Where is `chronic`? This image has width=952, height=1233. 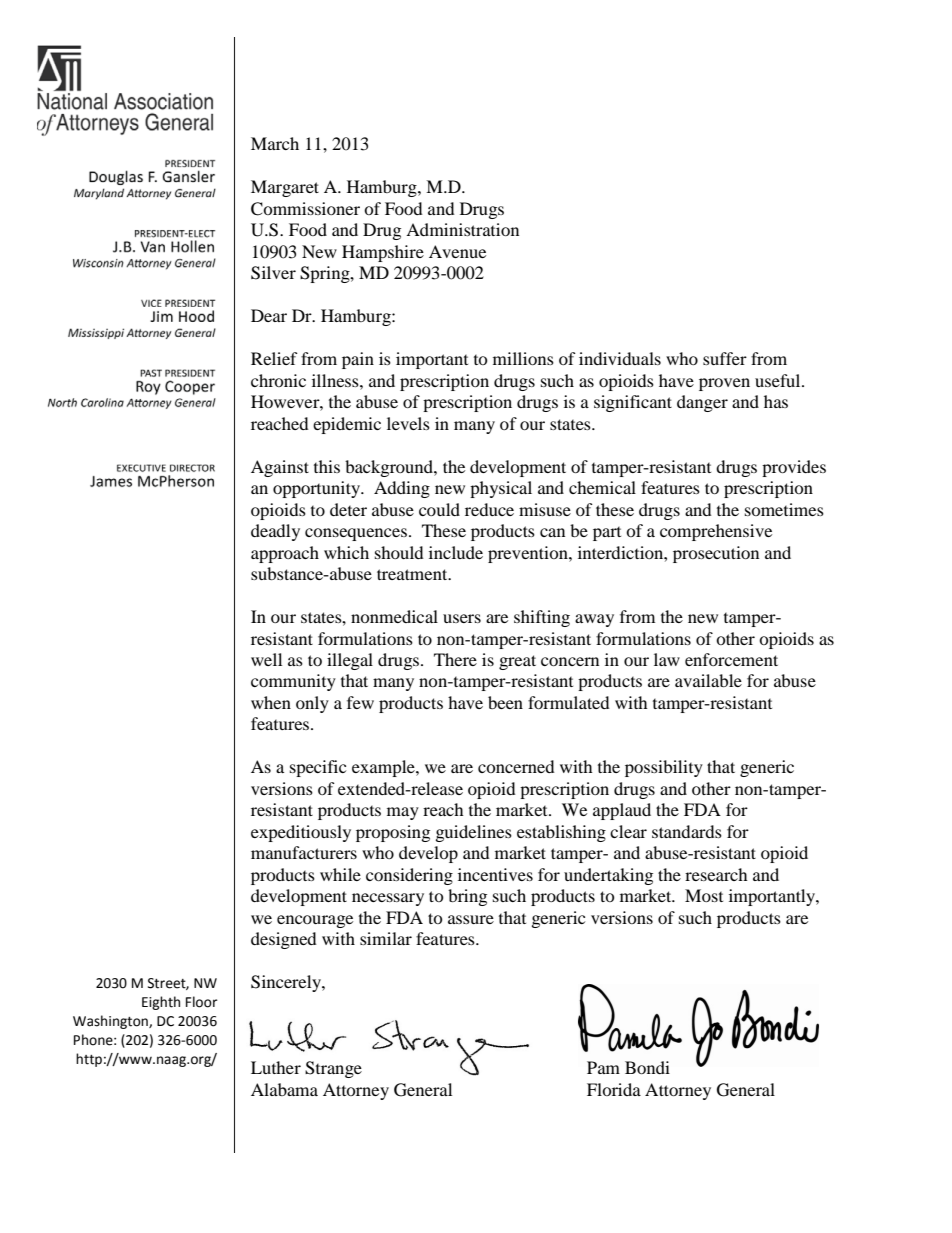 chronic is located at coordinates (278, 380).
